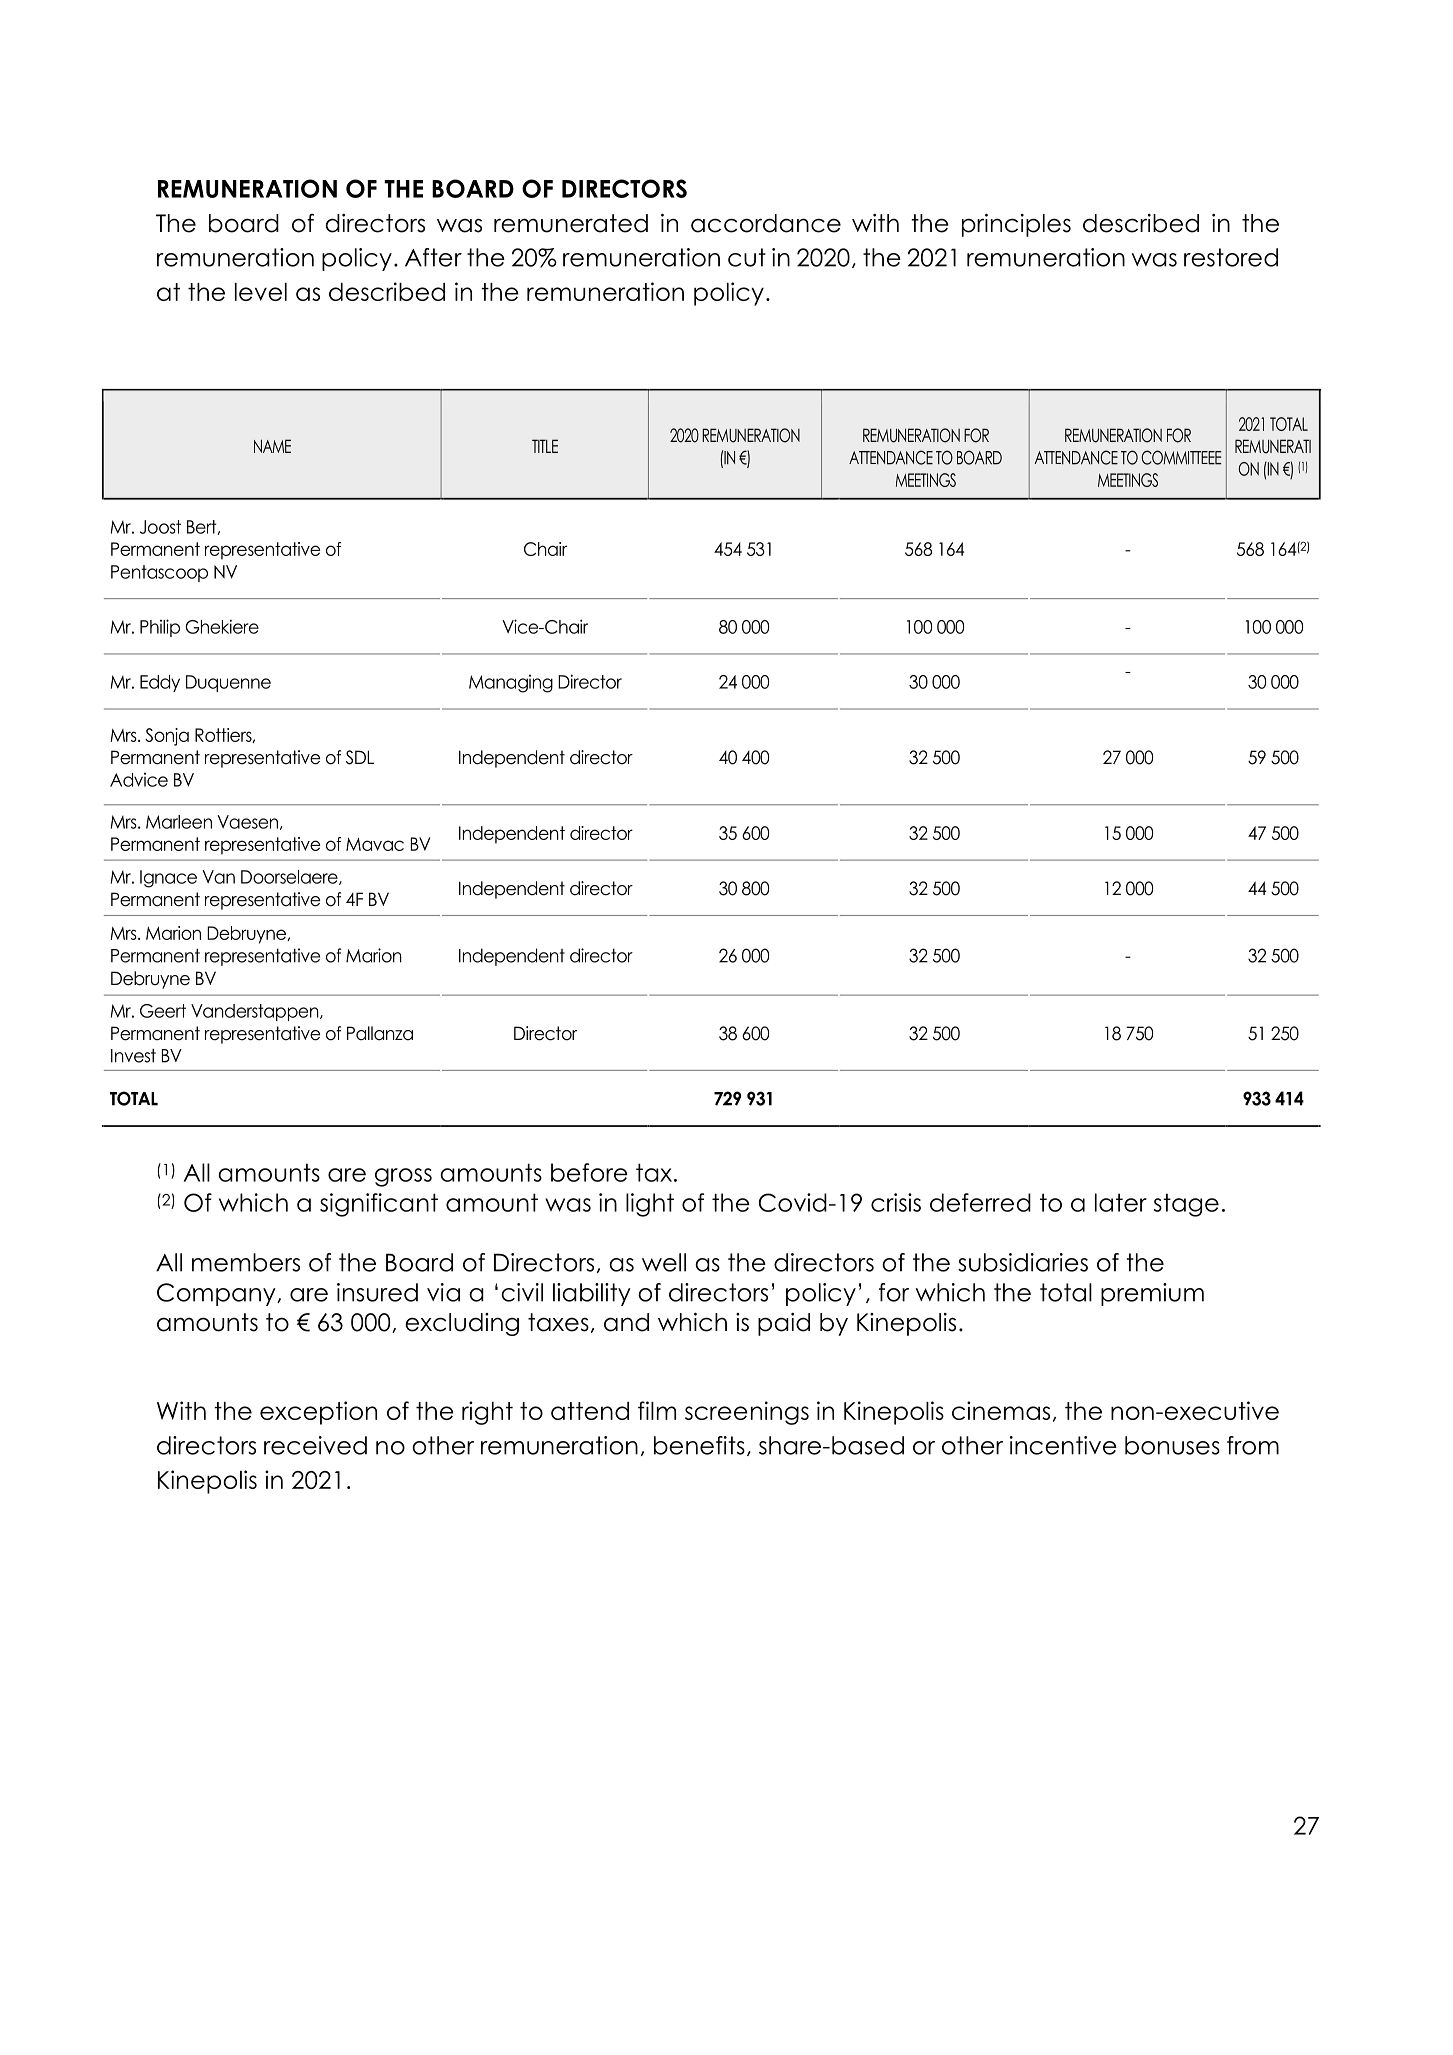 Image resolution: width=1453 pixels, height=2055 pixels. I want to click on Ignace, so click(168, 879).
